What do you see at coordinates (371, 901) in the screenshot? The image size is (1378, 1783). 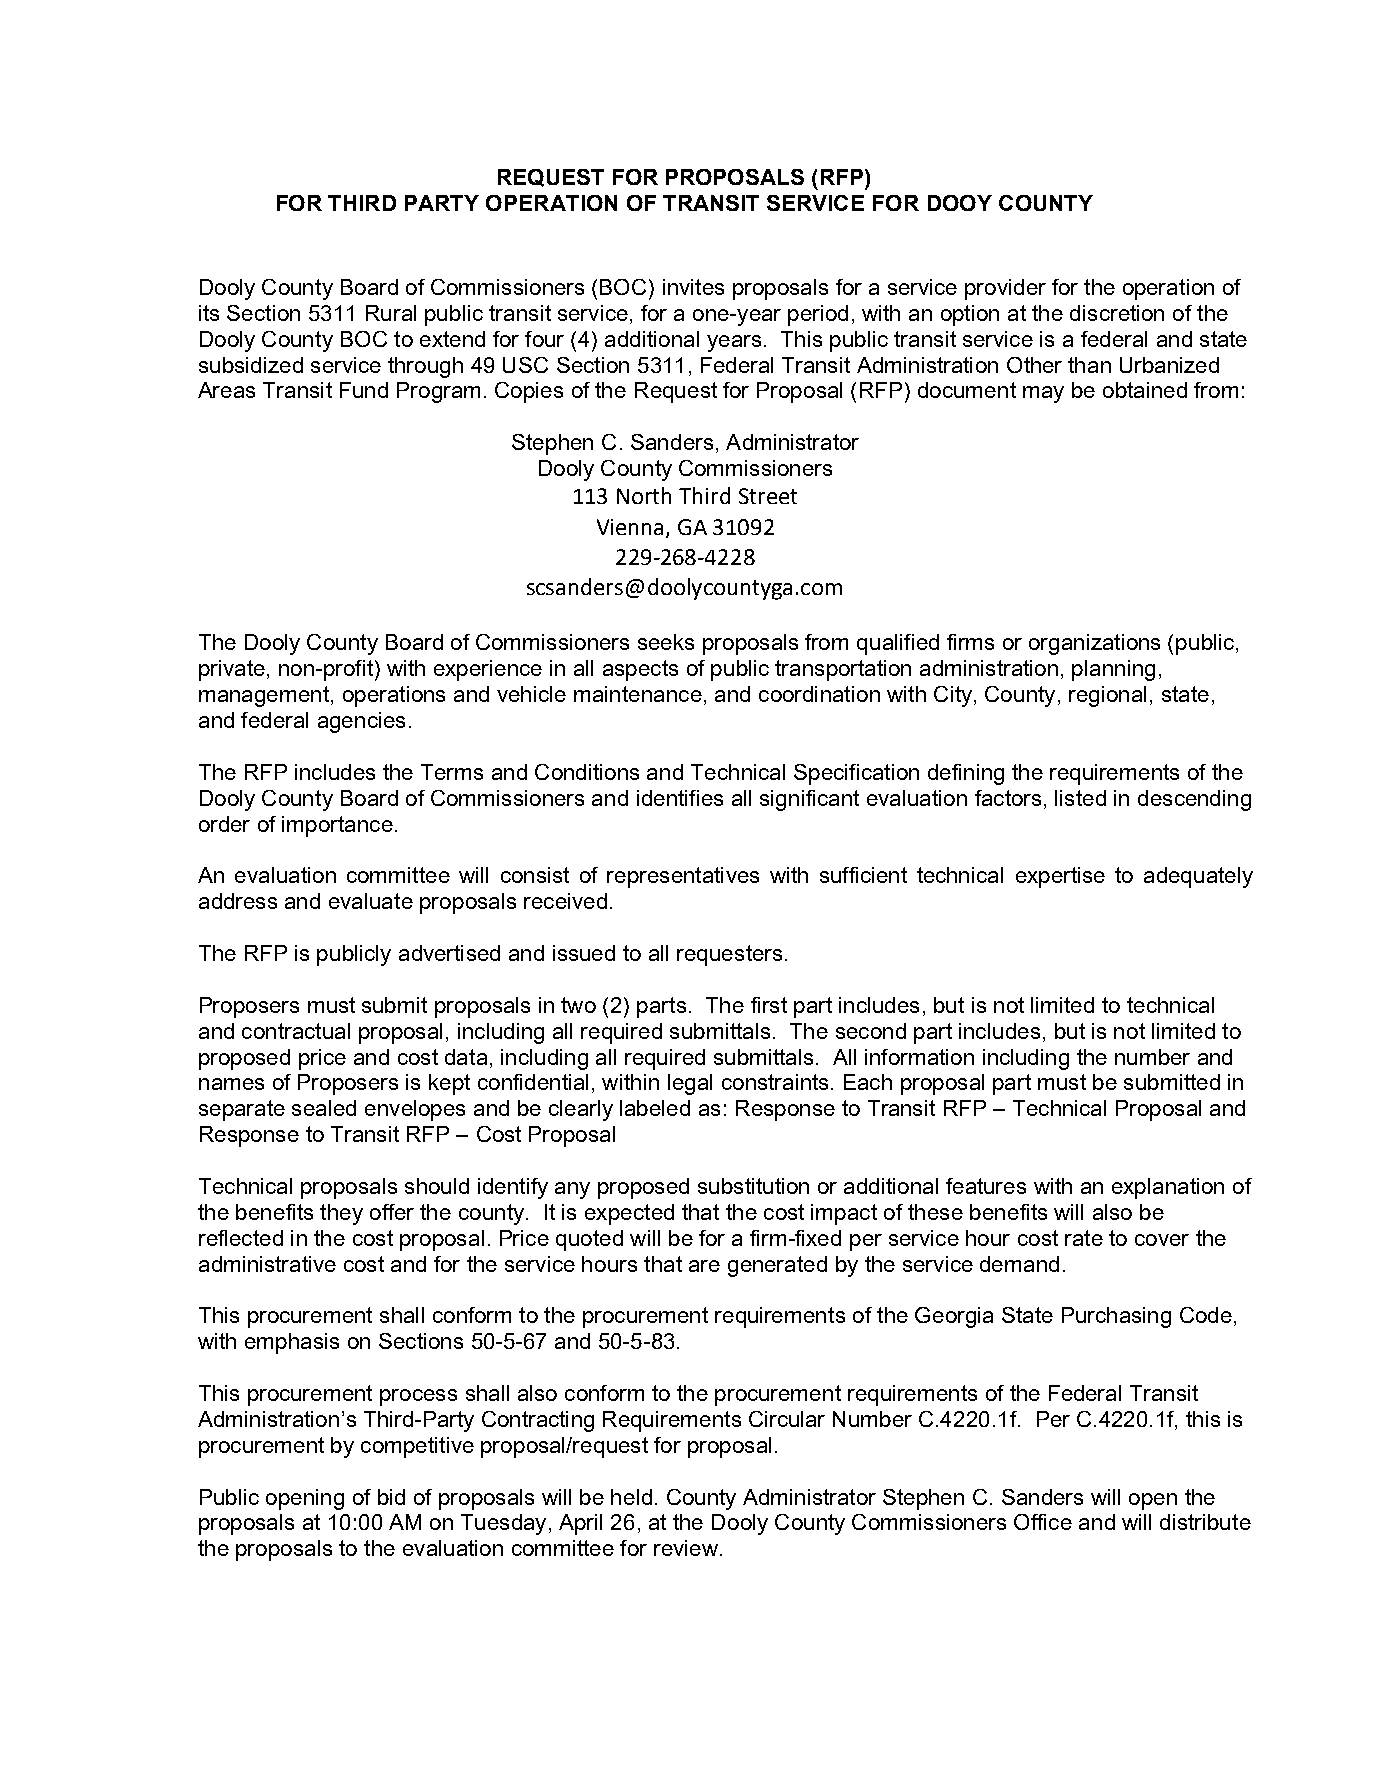 I see `evaluate` at bounding box center [371, 901].
